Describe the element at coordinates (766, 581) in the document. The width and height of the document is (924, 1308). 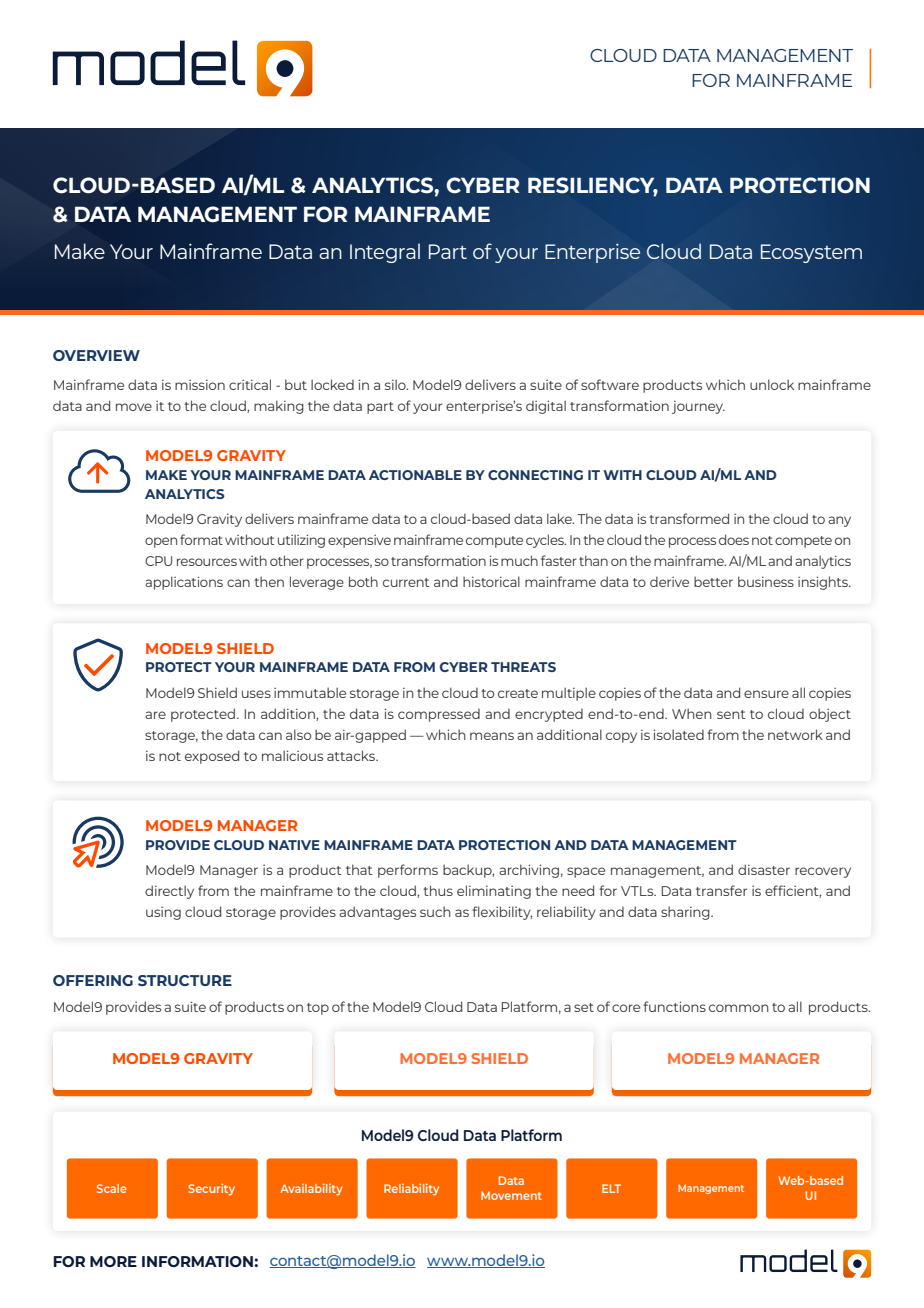
I see `business` at that location.
